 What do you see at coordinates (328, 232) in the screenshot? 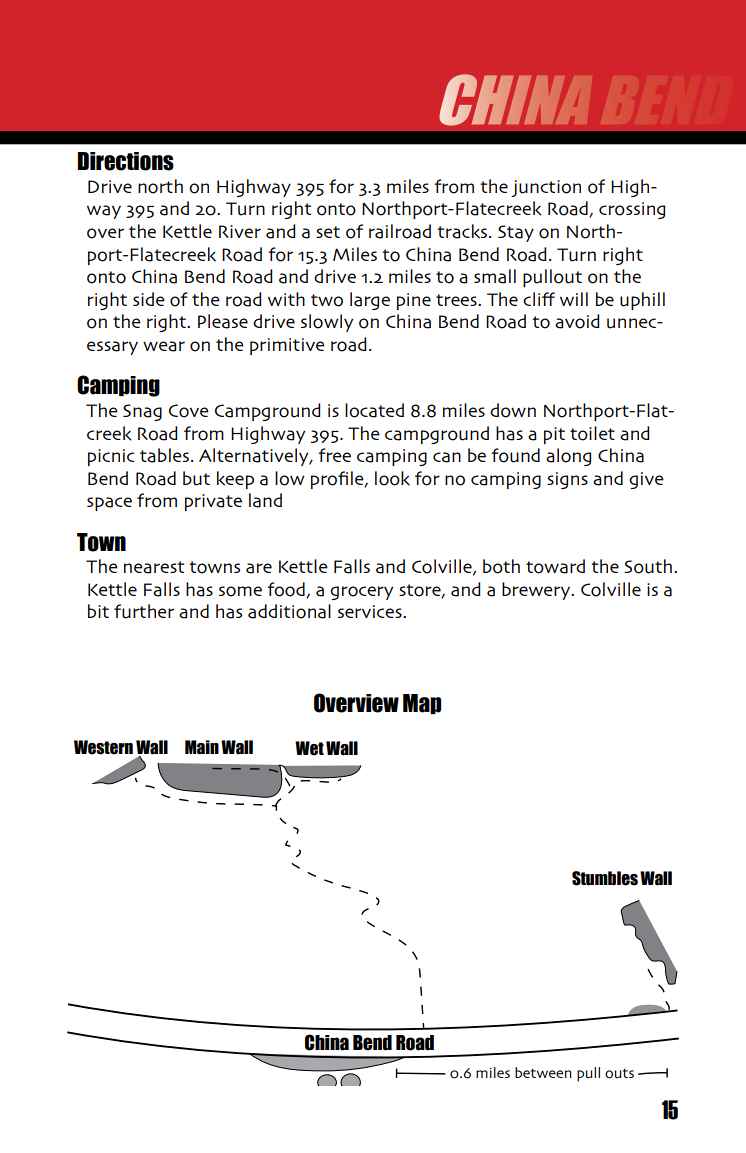
I see `set` at bounding box center [328, 232].
